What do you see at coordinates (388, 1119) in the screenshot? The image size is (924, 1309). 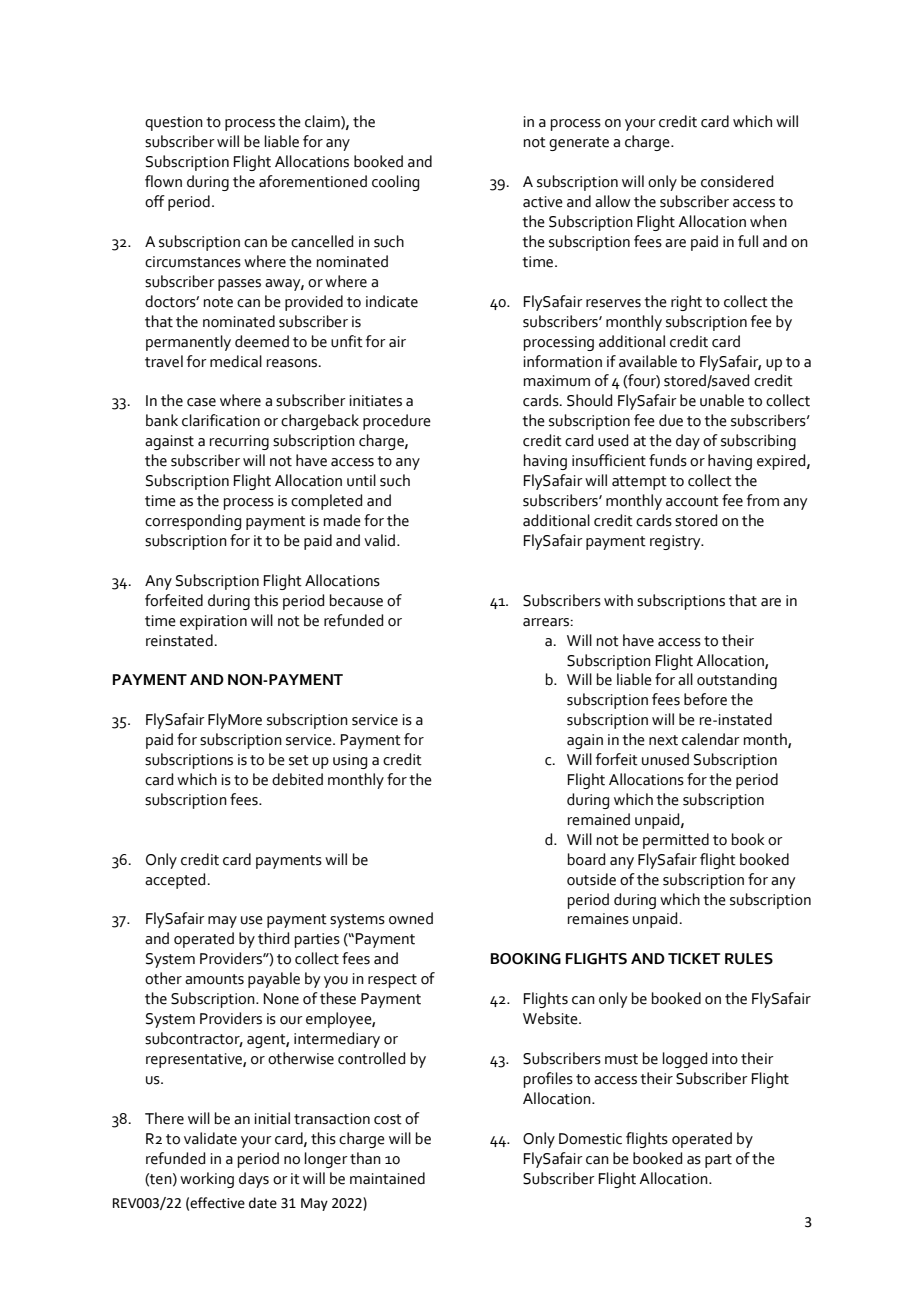 I see `cost` at bounding box center [388, 1119].
